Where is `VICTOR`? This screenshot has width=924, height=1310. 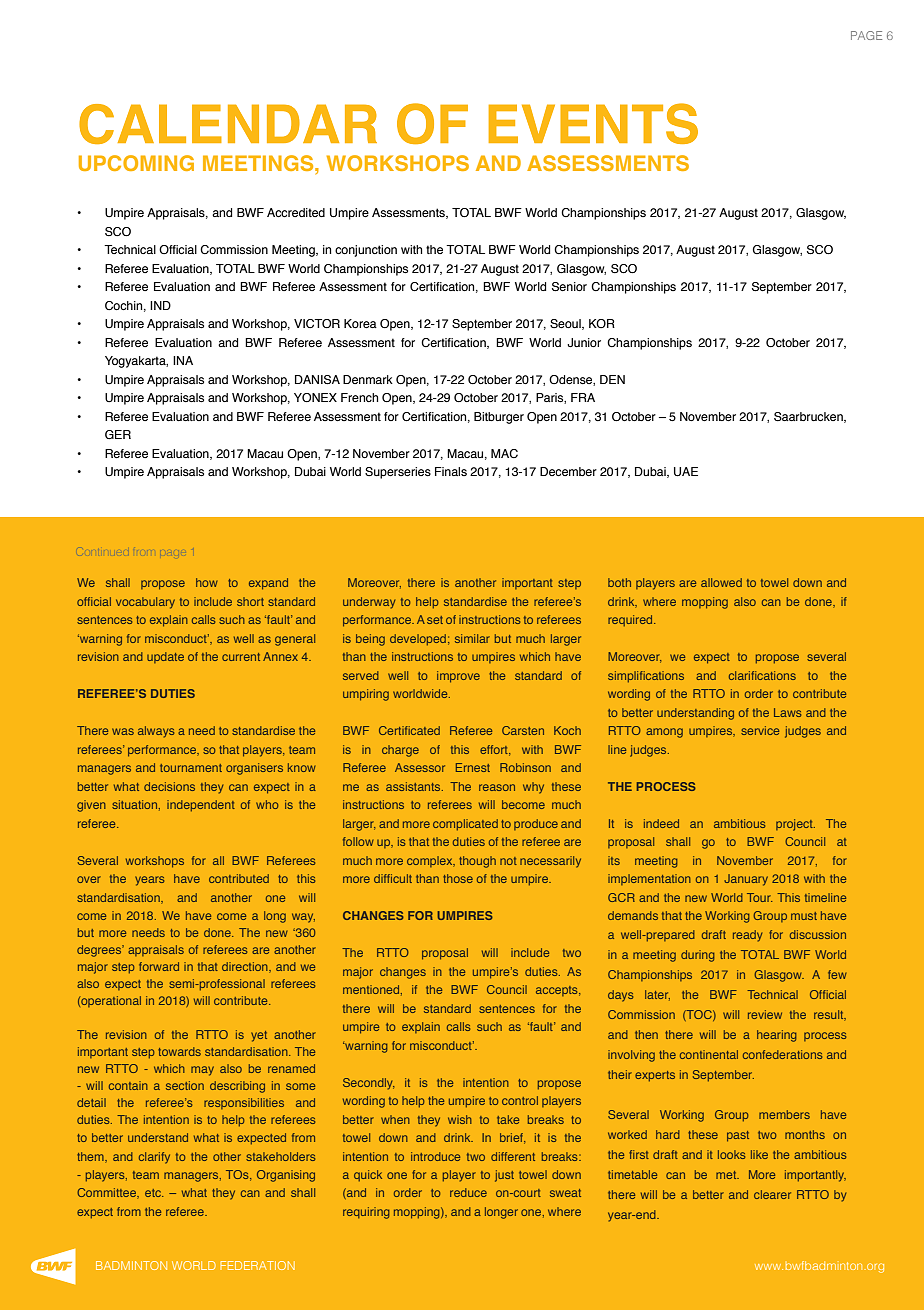 VICTOR is located at coordinates (317, 323).
